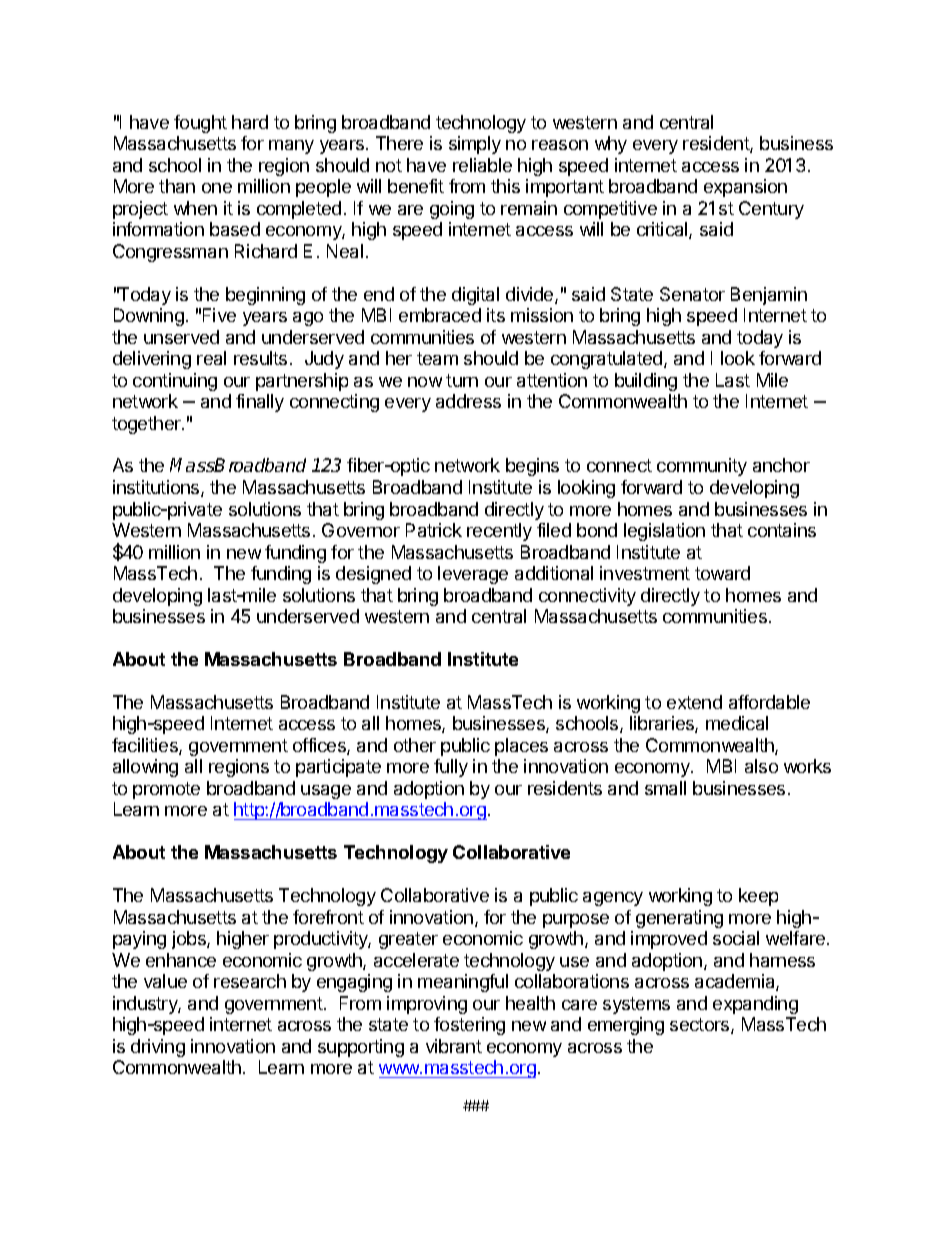 Image resolution: width=952 pixels, height=1233 pixels. What do you see at coordinates (373, 575) in the screenshot?
I see `designed` at bounding box center [373, 575].
